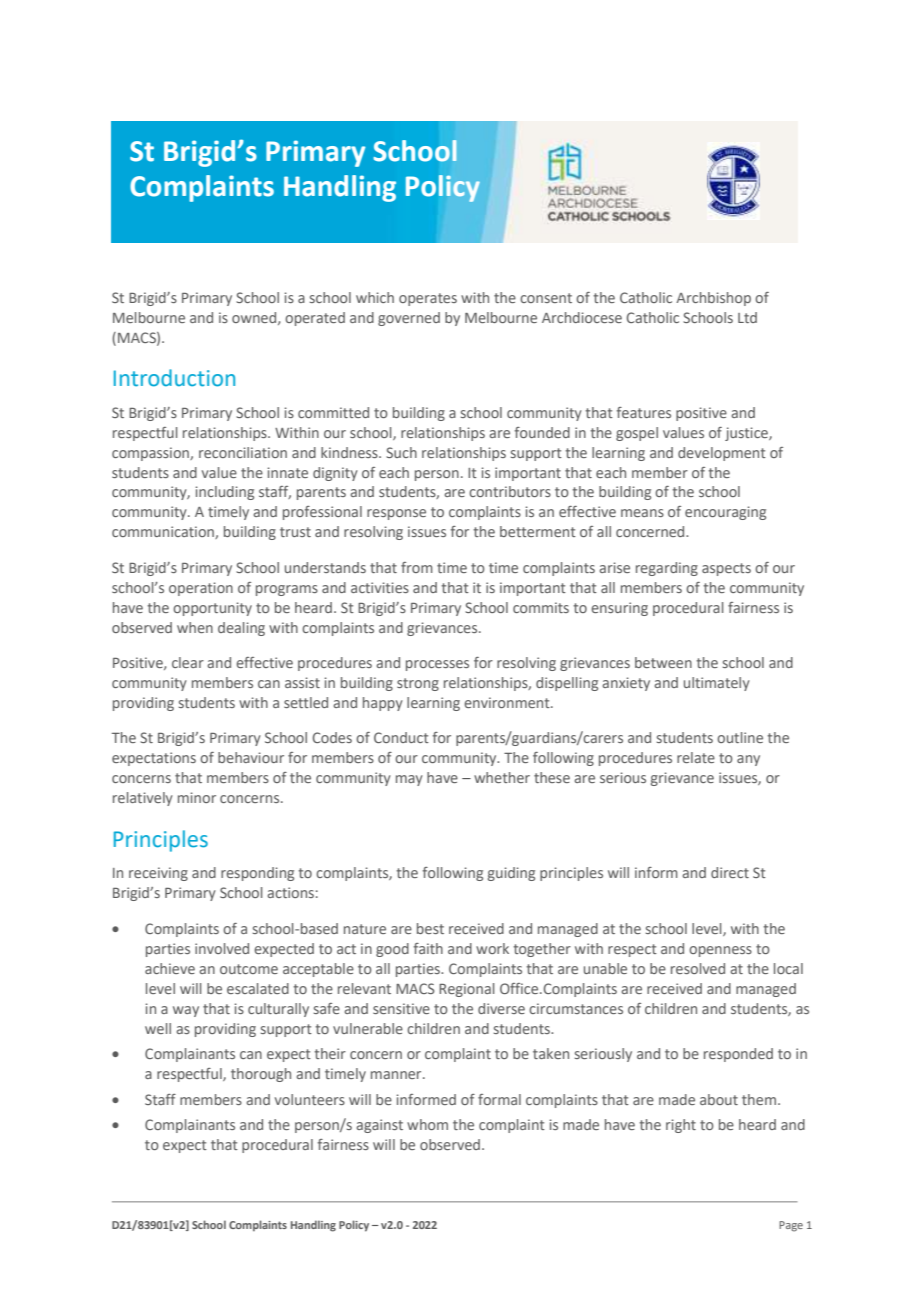 This image has height=1308, width=924. What do you see at coordinates (212, 609) in the image?
I see `opportunity` at bounding box center [212, 609].
